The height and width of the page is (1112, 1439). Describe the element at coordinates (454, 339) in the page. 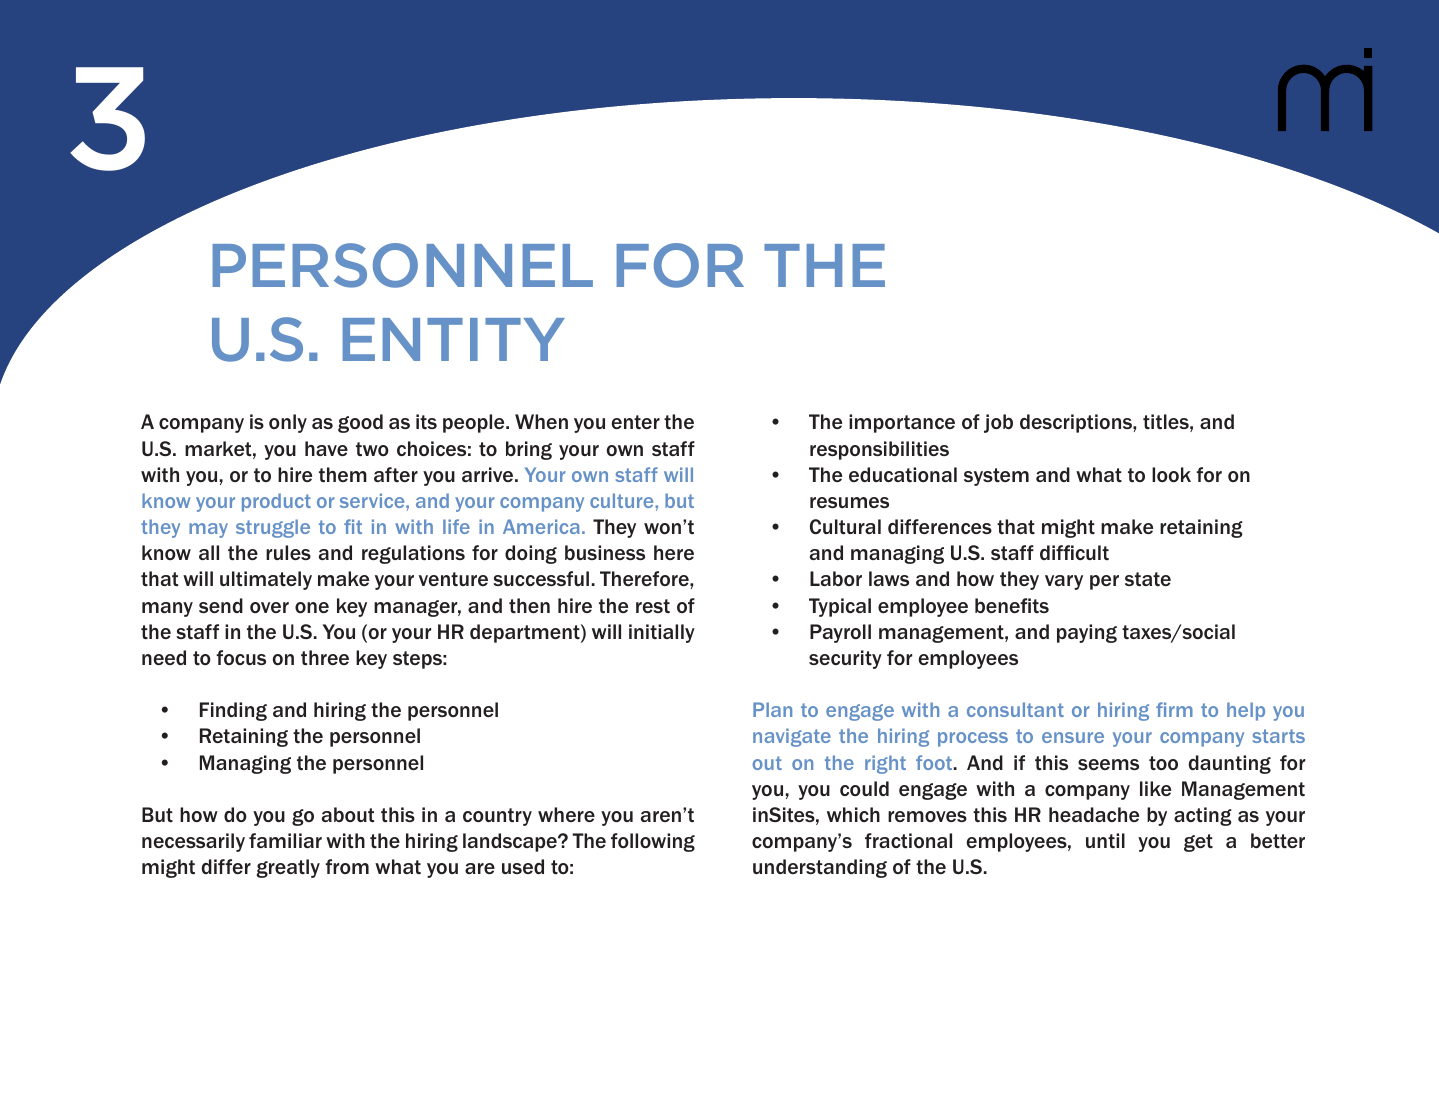

I see `ENTITY` at that location.
